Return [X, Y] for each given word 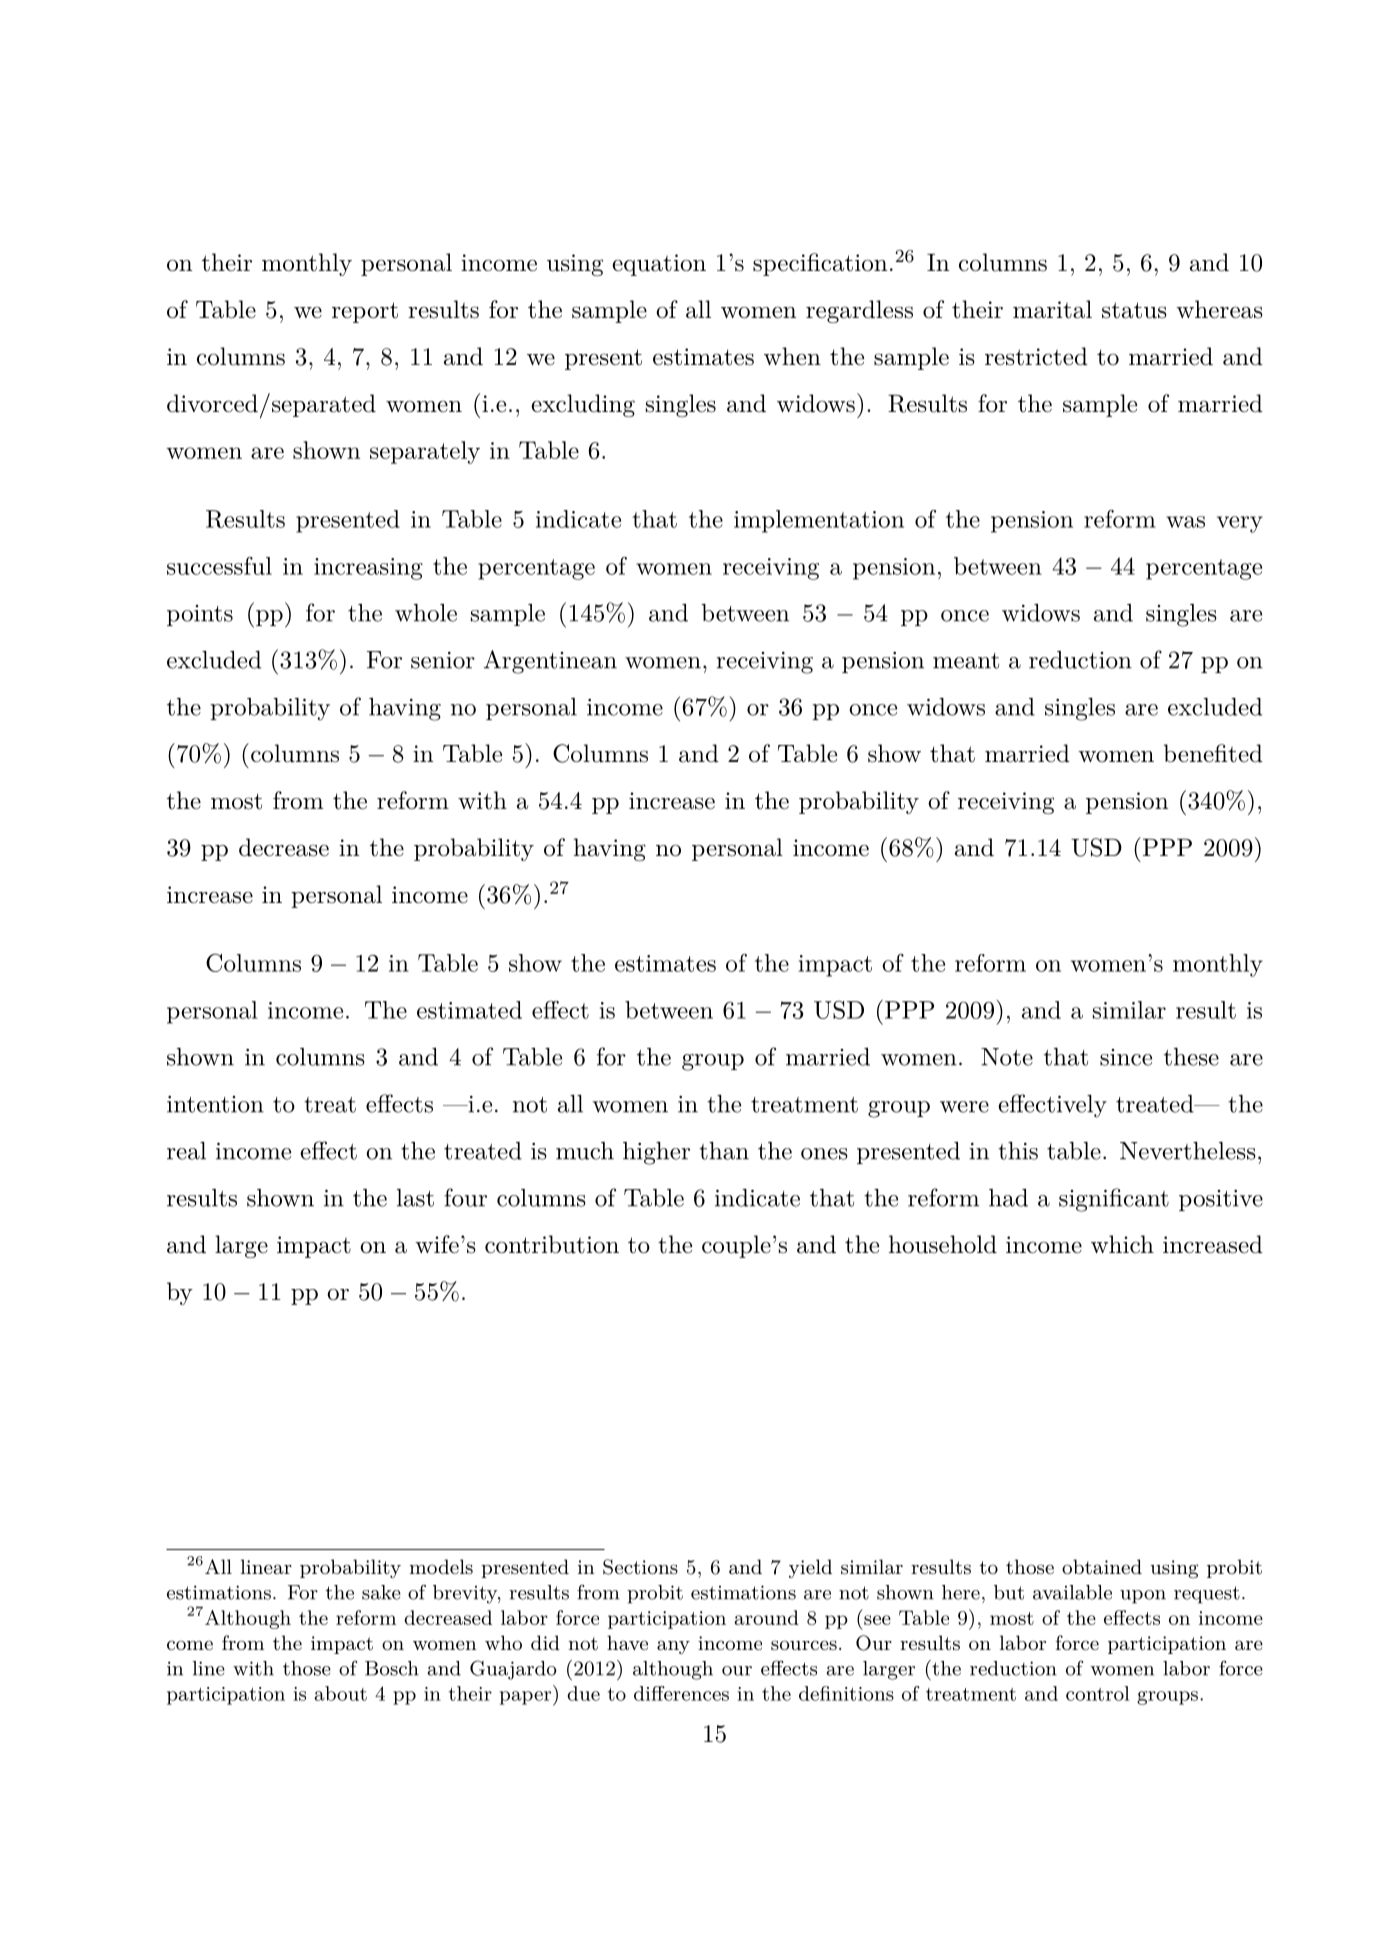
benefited [1213, 753]
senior [443, 660]
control [1098, 1693]
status [1134, 310]
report [365, 312]
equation [659, 265]
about [340, 1693]
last [415, 1198]
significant [1114, 1200]
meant [966, 661]
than [724, 1151]
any [673, 1647]
